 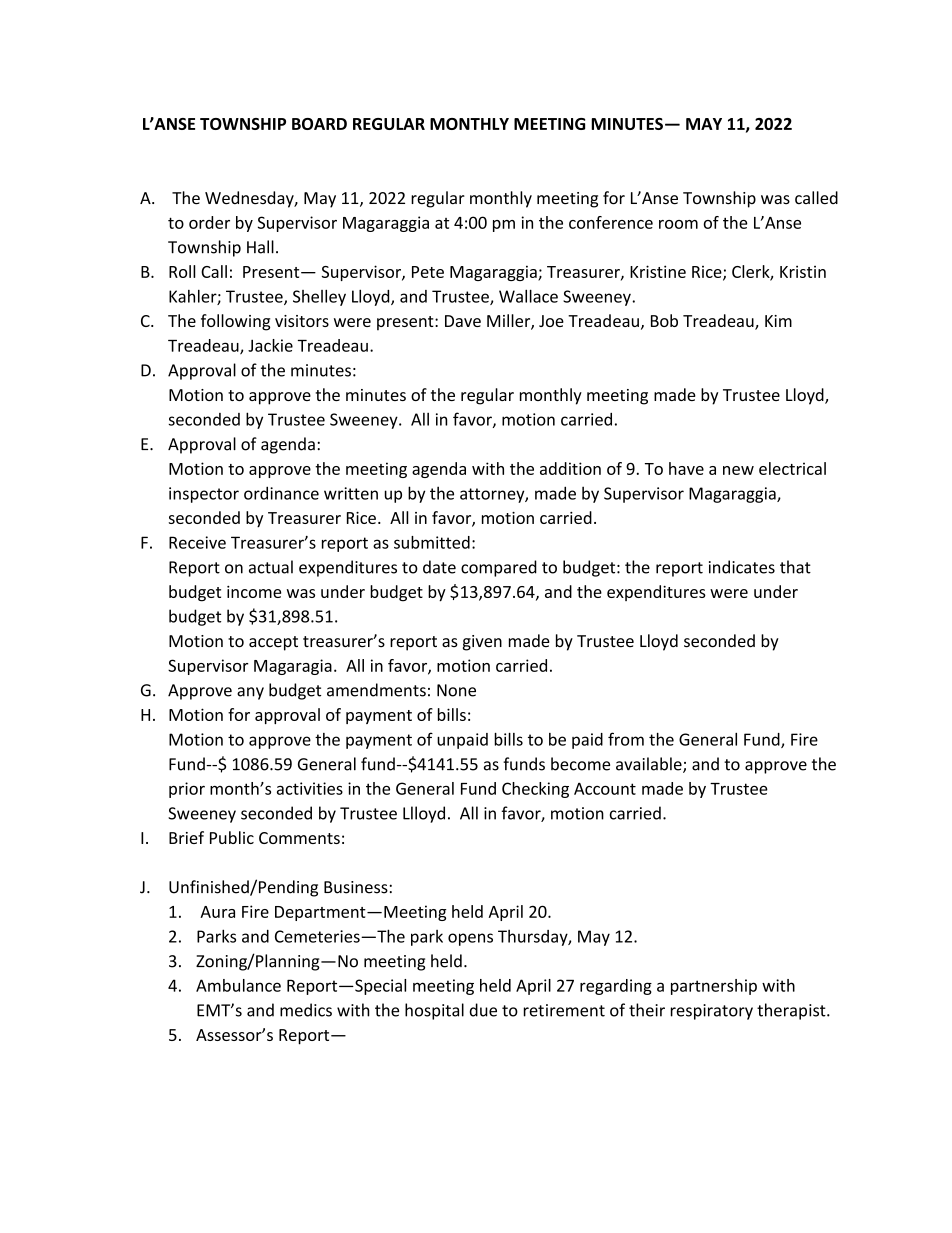 What do you see at coordinates (678, 224) in the page?
I see `room` at bounding box center [678, 224].
